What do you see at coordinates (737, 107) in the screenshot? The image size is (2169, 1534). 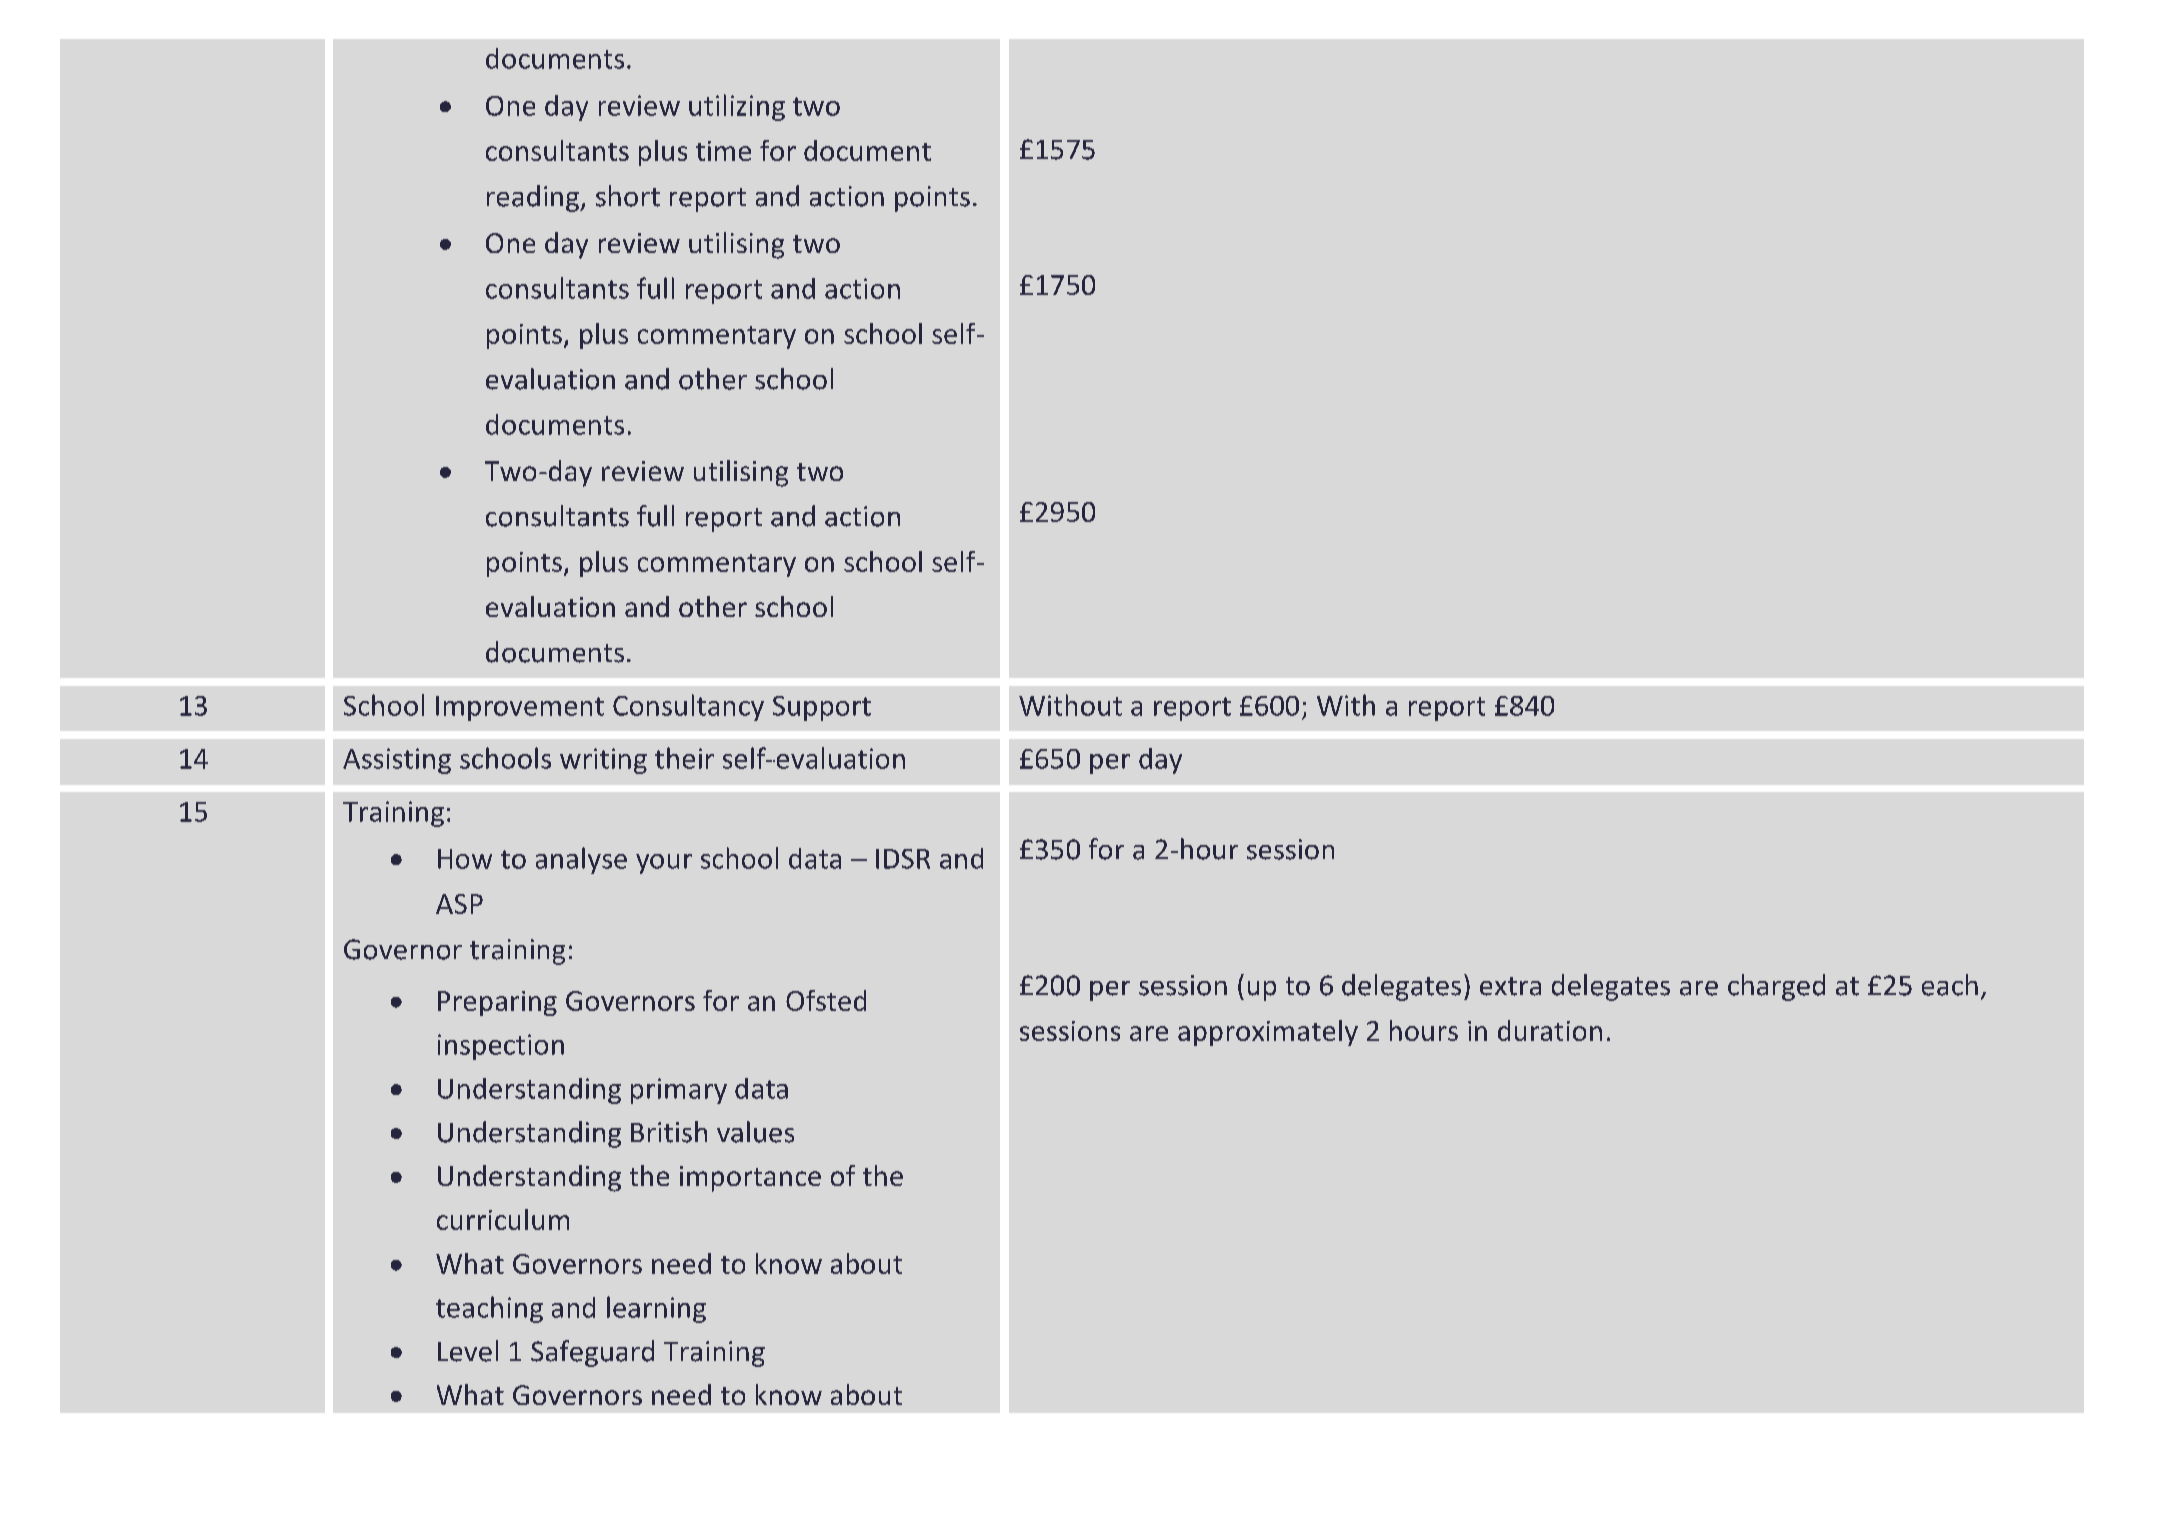 I see `utilizing` at bounding box center [737, 107].
